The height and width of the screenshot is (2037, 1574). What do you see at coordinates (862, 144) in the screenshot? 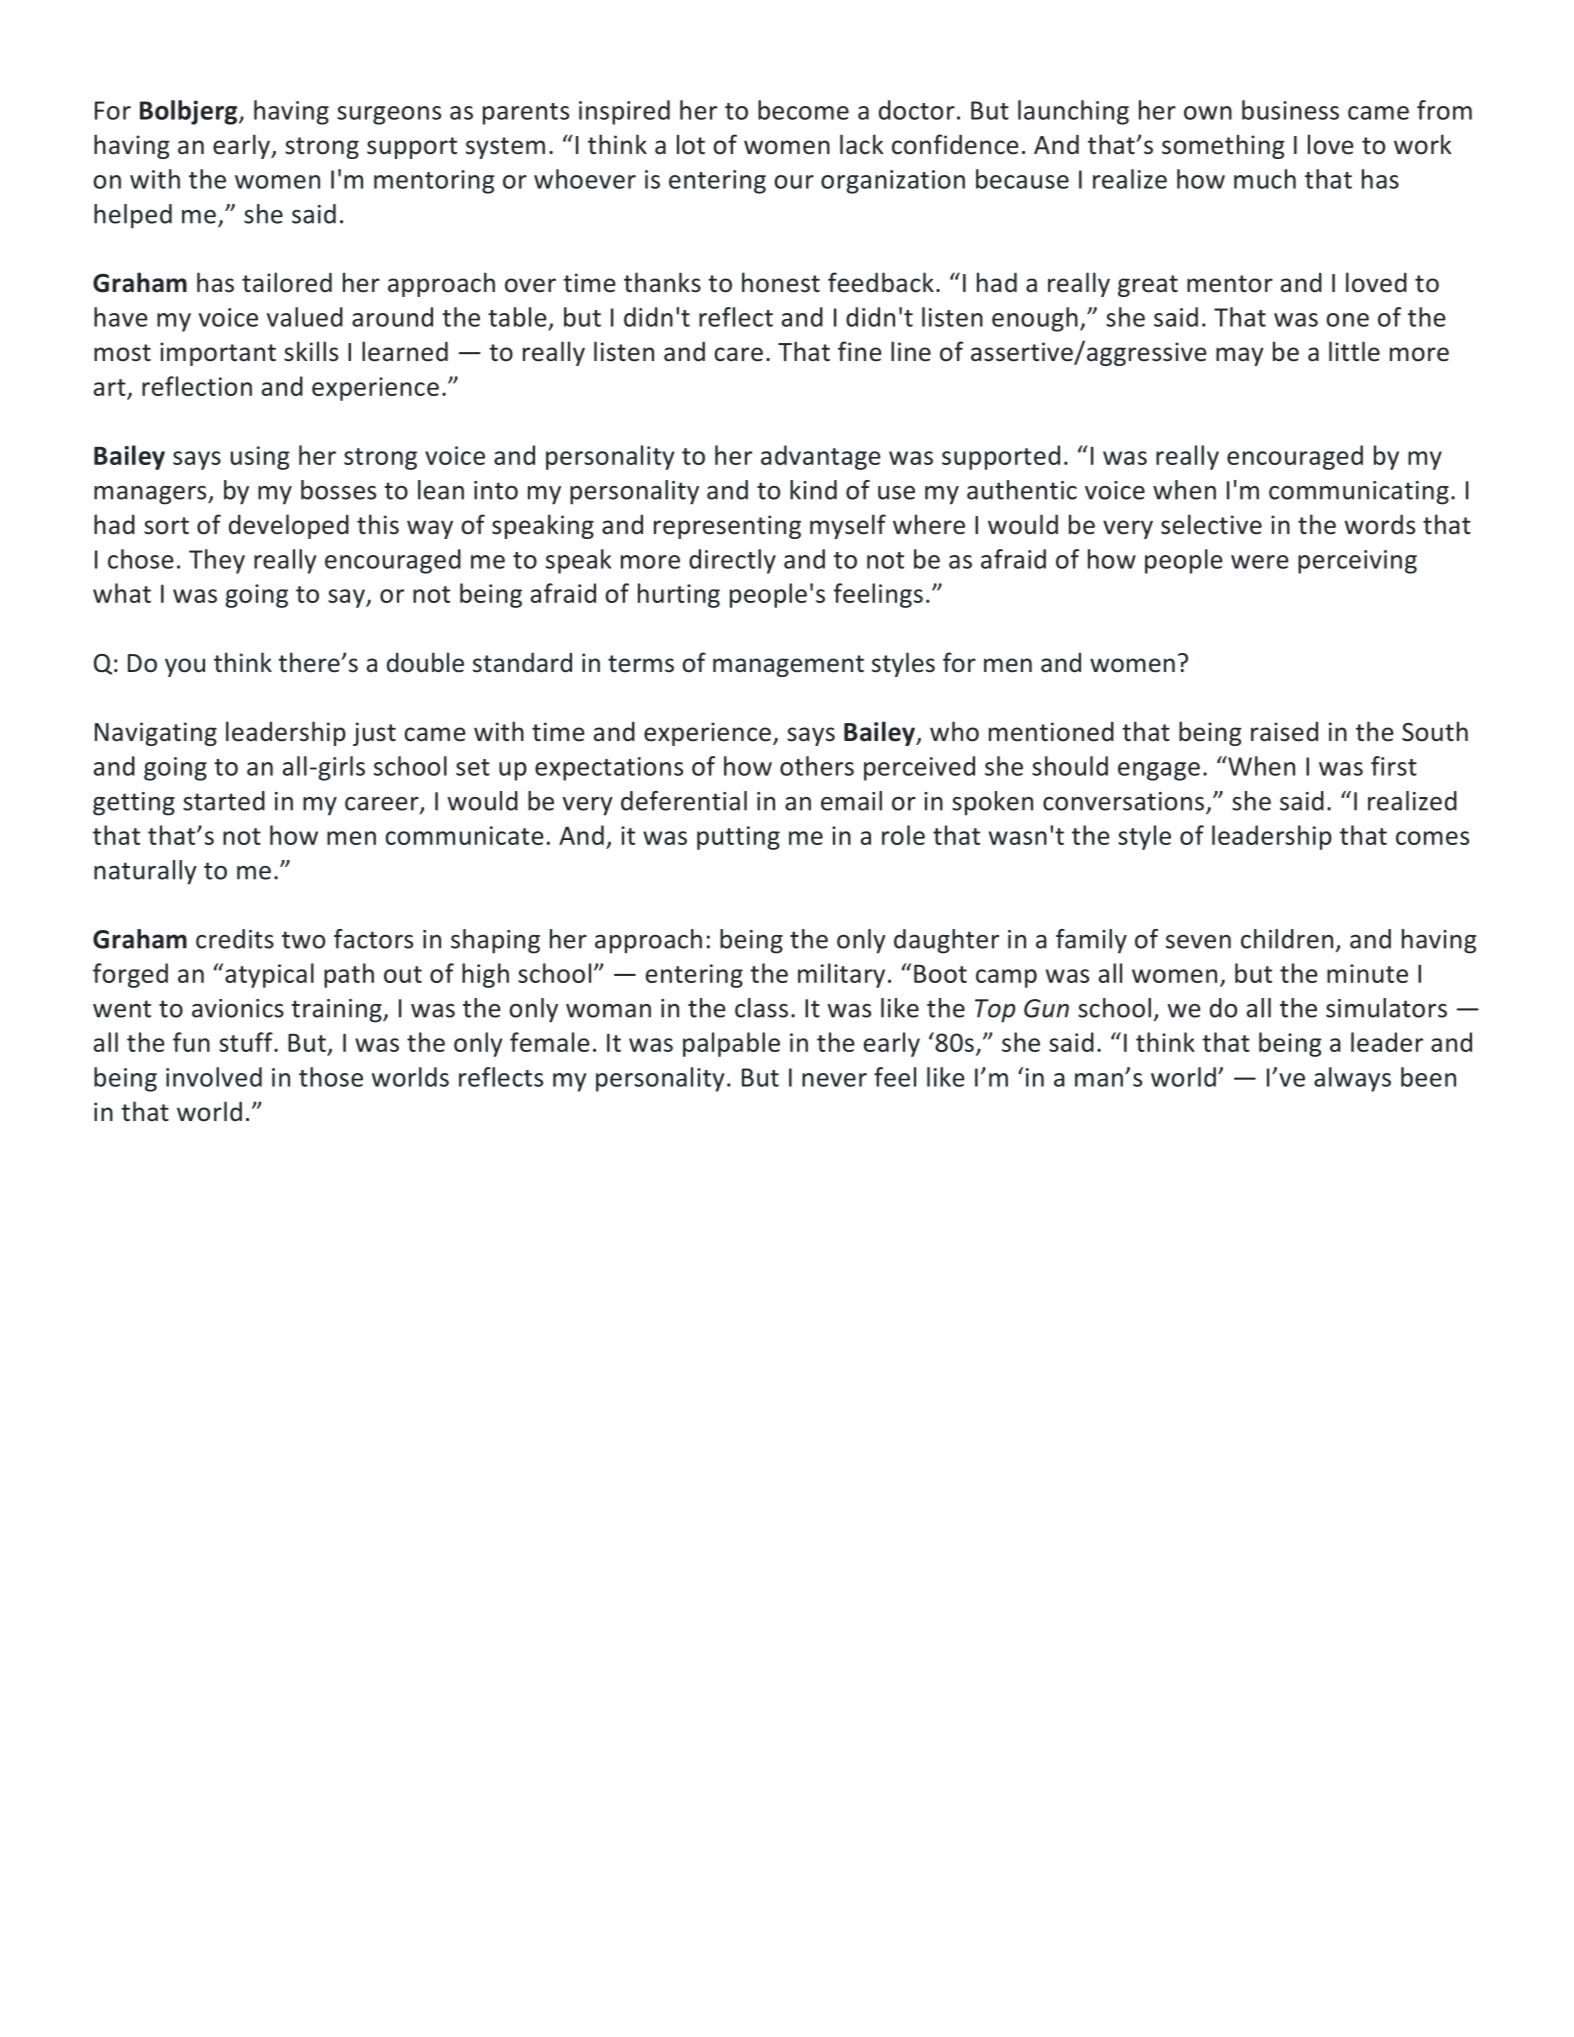
I see `lack` at bounding box center [862, 144].
